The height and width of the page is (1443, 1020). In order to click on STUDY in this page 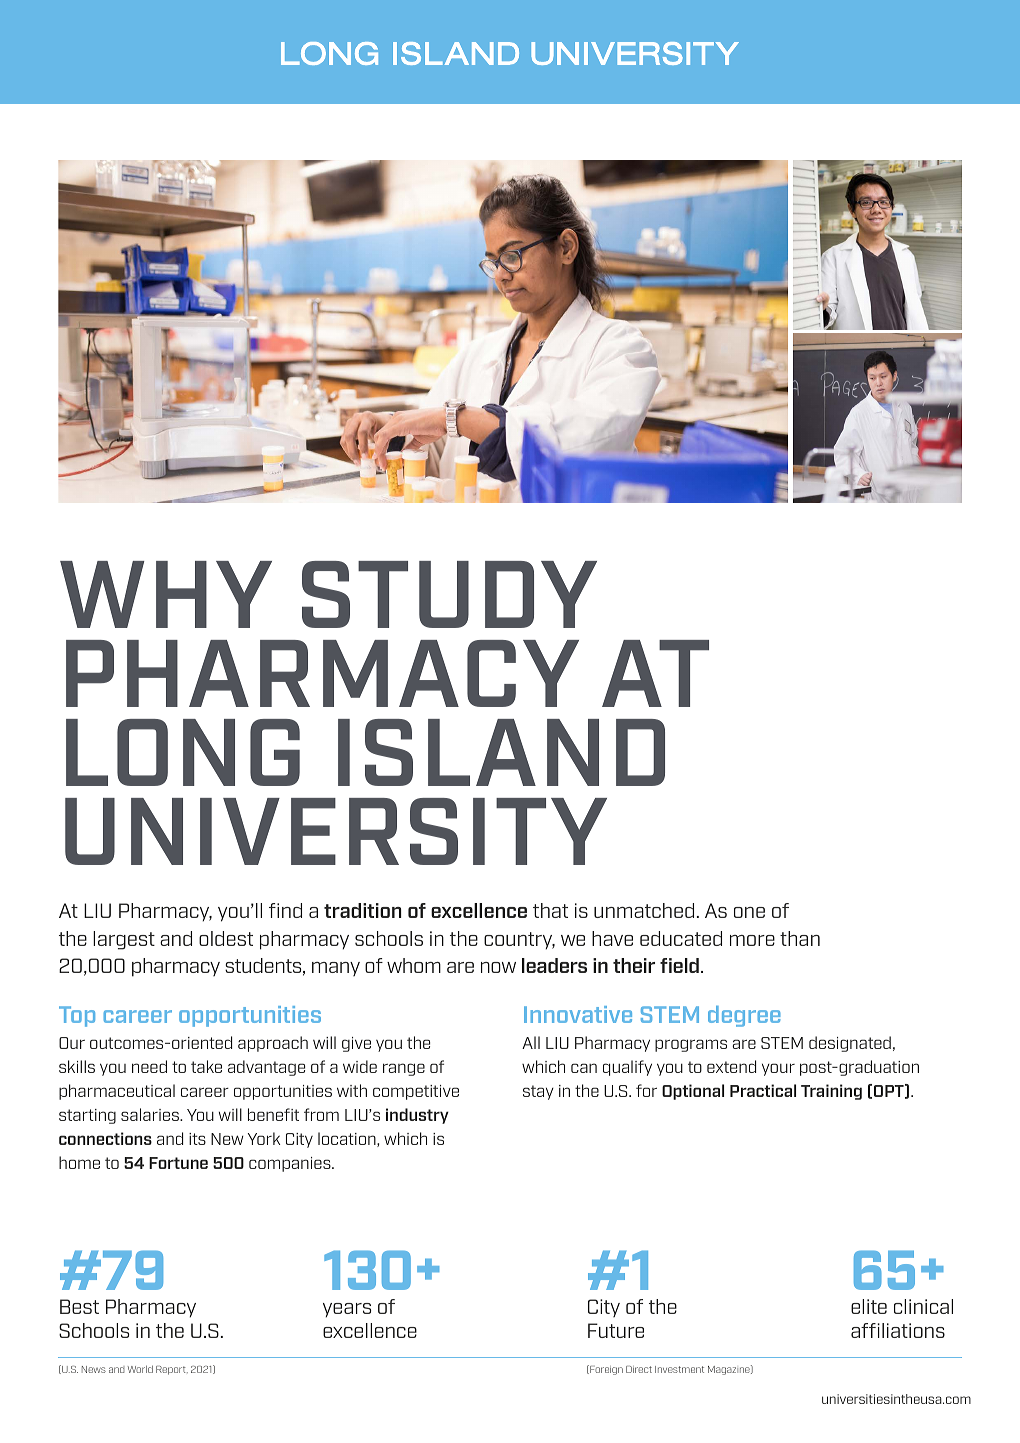, I will do `click(449, 594)`.
